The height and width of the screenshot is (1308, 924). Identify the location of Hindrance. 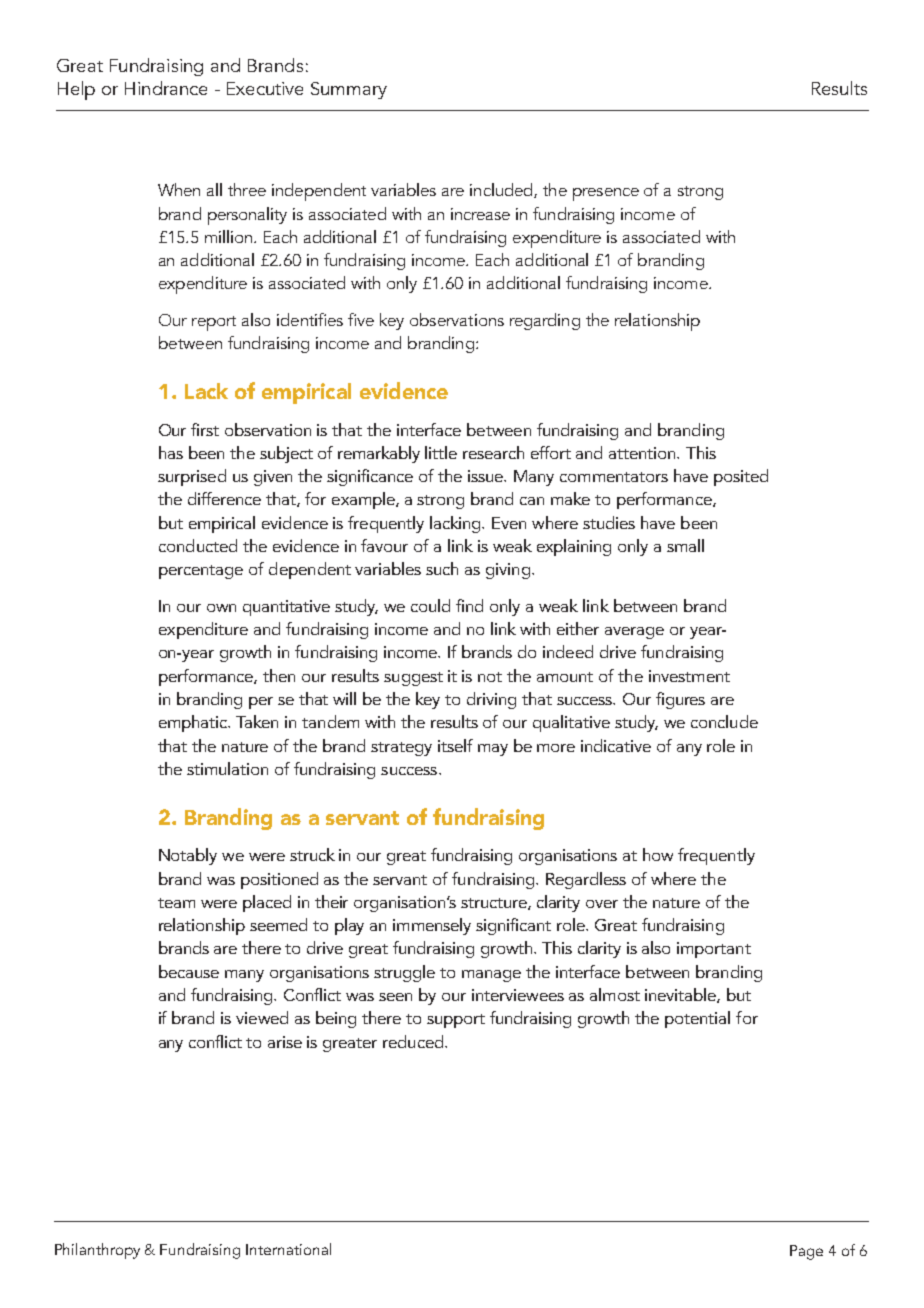
(166, 88).
